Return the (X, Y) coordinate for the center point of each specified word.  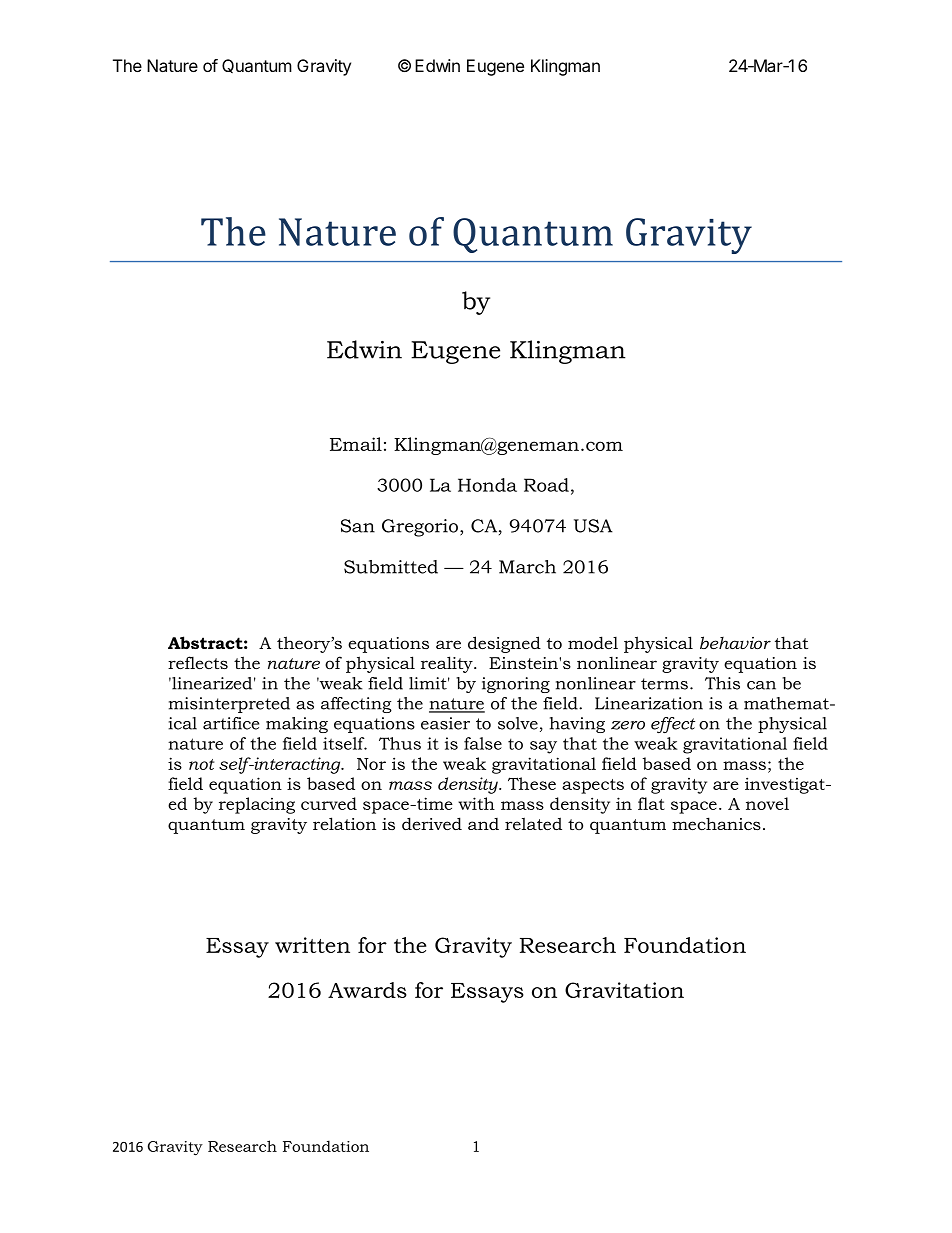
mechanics (716, 823)
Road (546, 485)
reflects (198, 662)
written (312, 945)
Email (356, 444)
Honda (487, 485)
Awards (367, 990)
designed (504, 644)
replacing (257, 805)
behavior (735, 642)
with (476, 803)
